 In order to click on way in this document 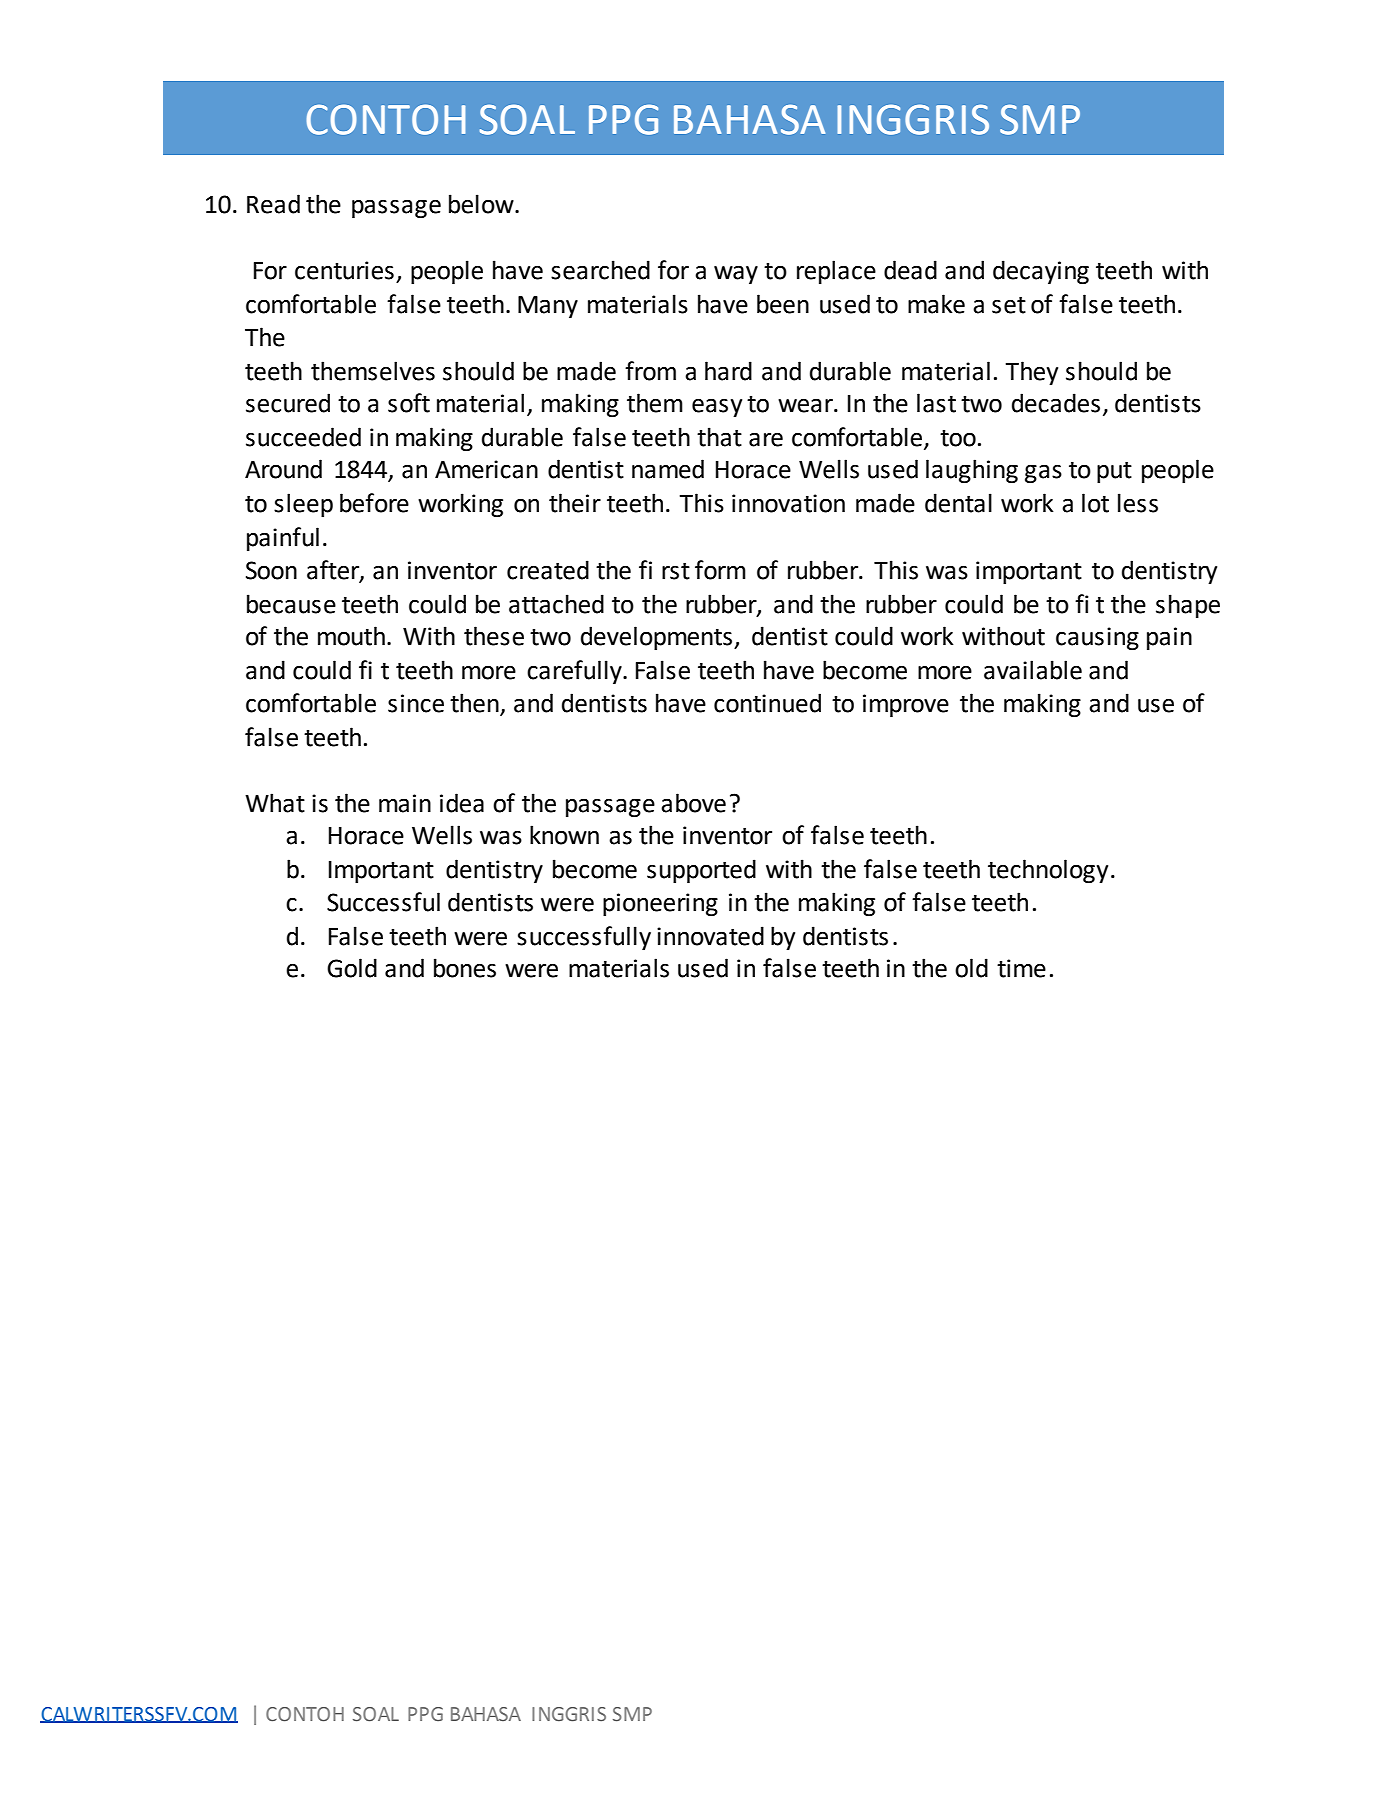, I will do `click(736, 275)`.
